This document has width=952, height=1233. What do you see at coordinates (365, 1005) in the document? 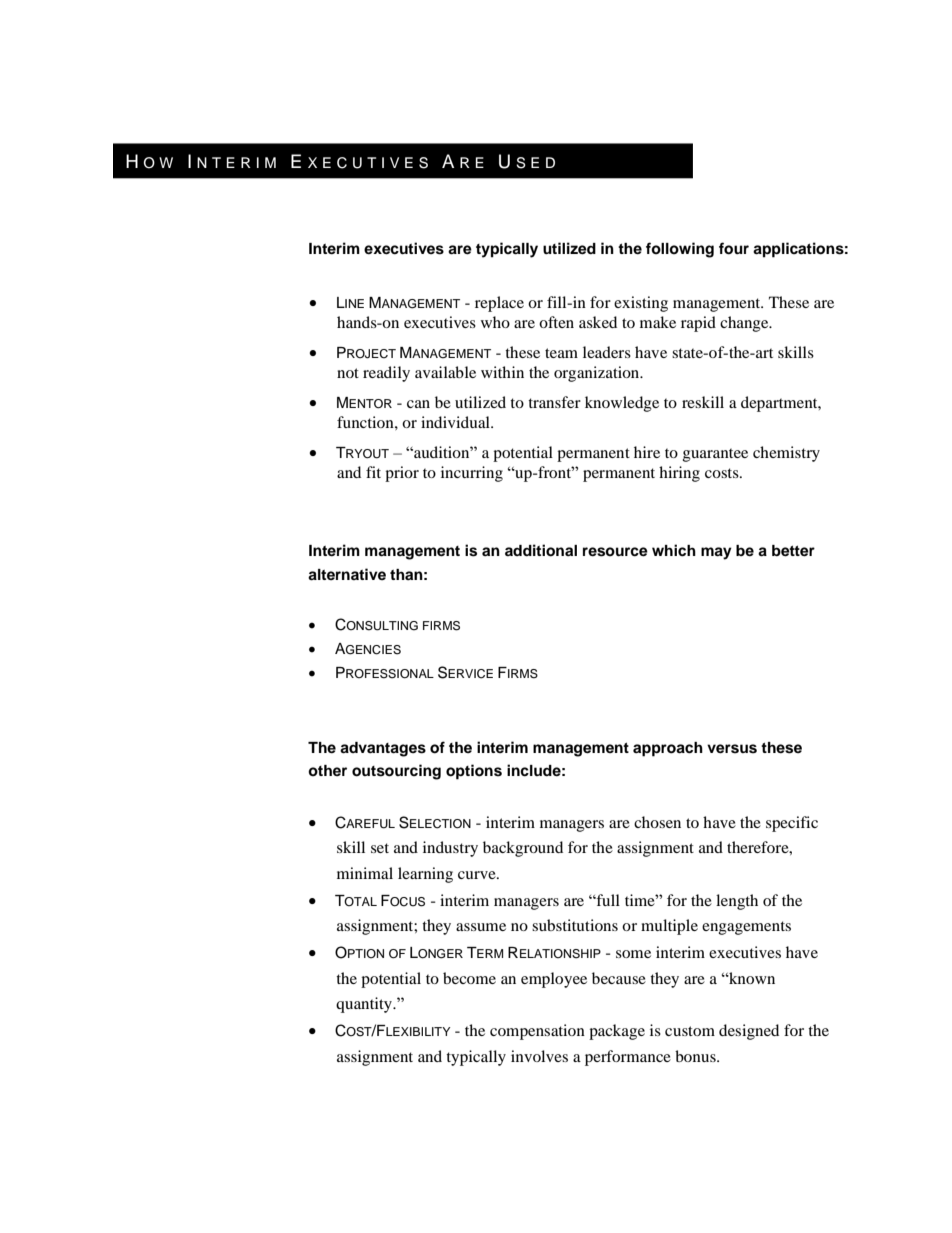
I see `quantity` at bounding box center [365, 1005].
